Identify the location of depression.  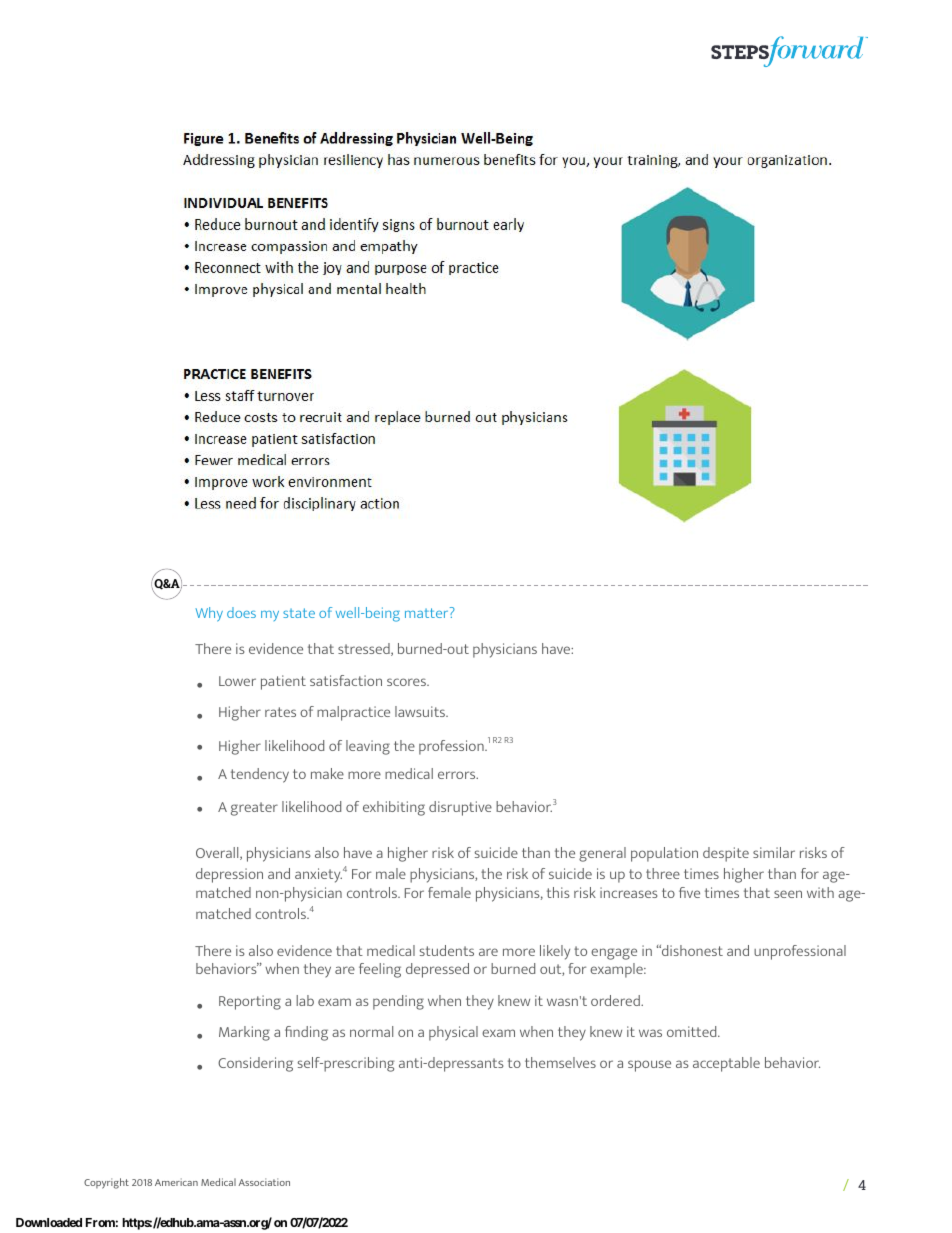
(229, 875).
